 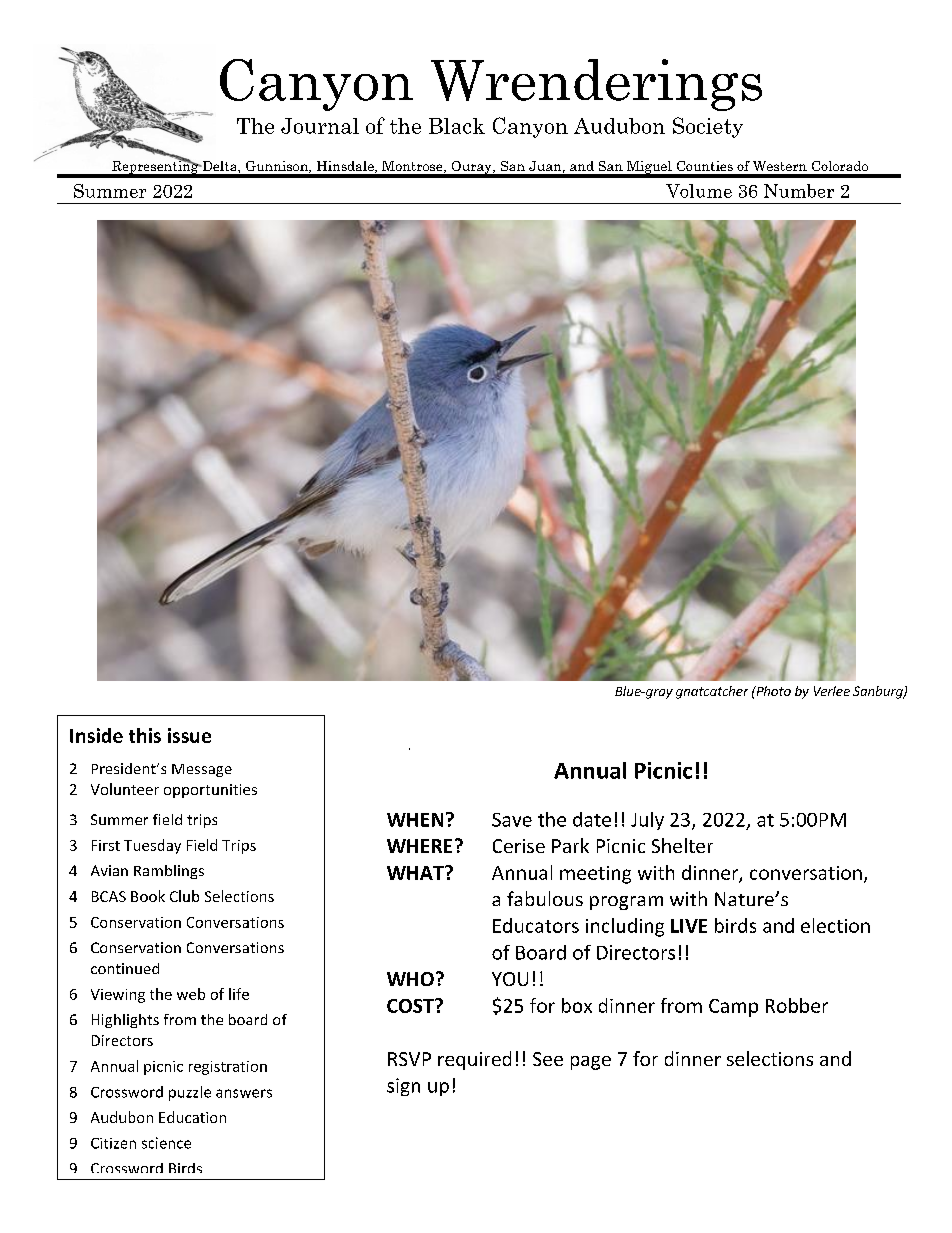 What do you see at coordinates (415, 820) in the screenshot?
I see `WHEN` at bounding box center [415, 820].
